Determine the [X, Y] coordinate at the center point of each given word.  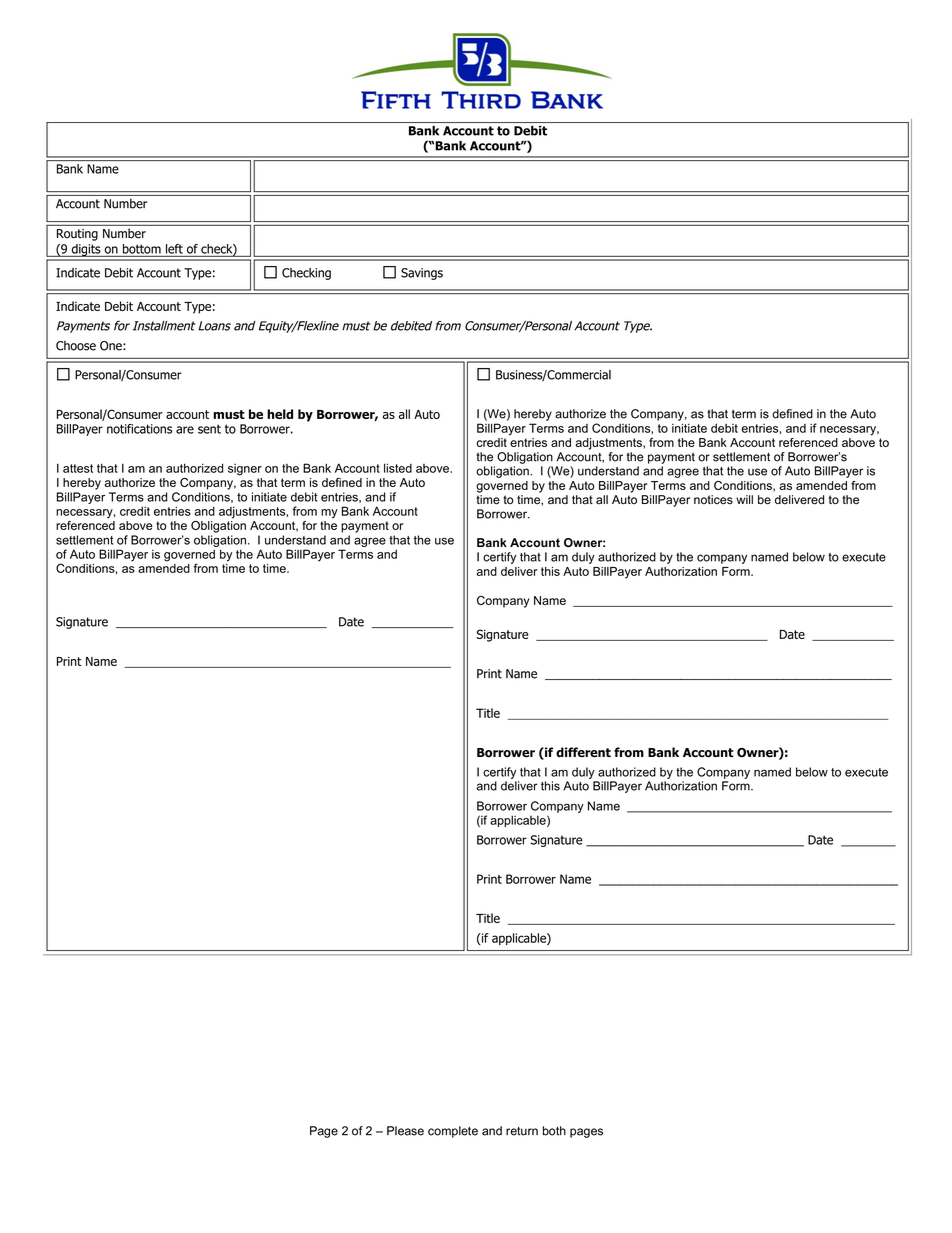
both [554, 1131]
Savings [422, 274]
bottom [142, 249]
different [583, 752]
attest [78, 468]
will [744, 499]
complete [453, 1132]
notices [713, 500]
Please [405, 1131]
